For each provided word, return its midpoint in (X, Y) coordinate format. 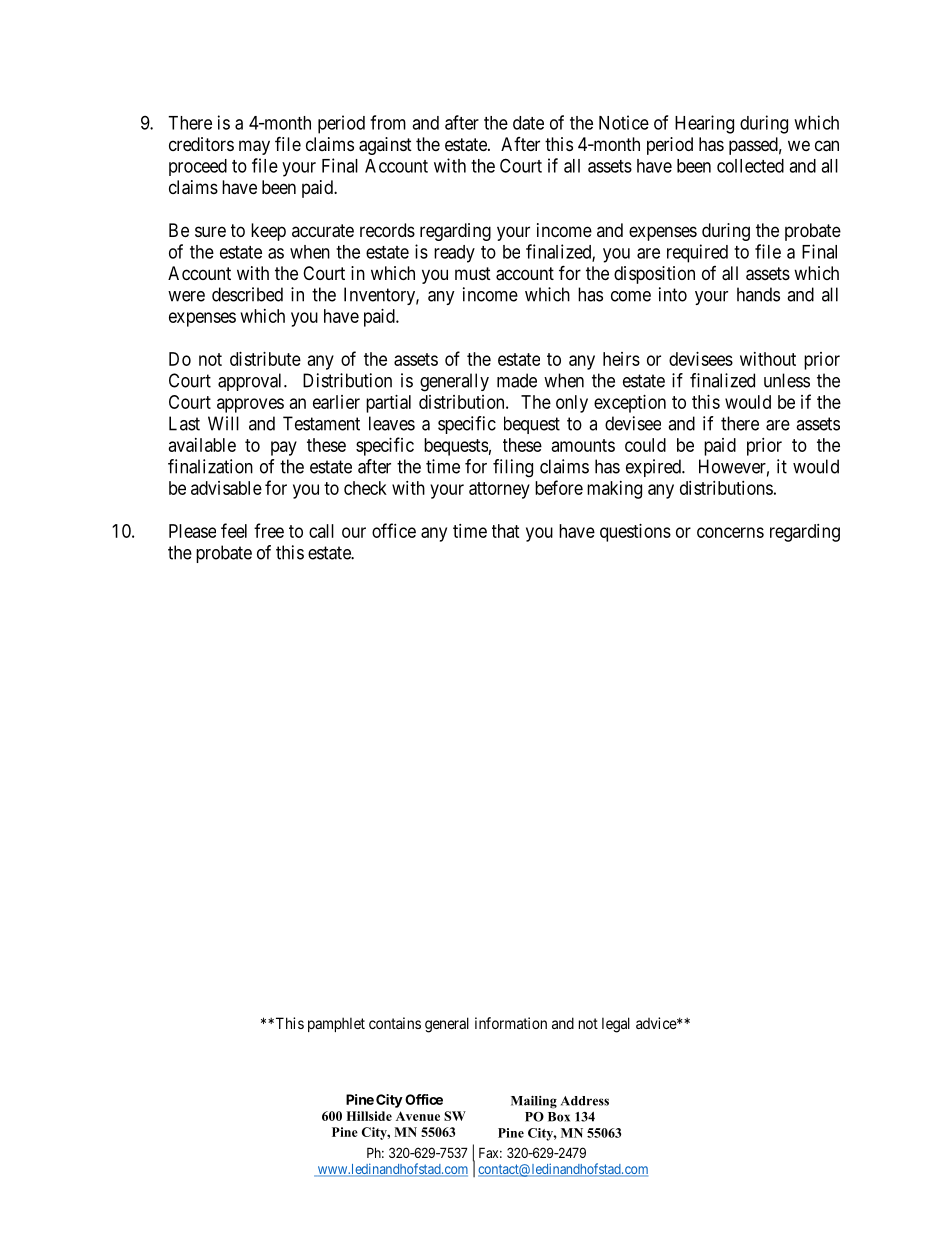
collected (750, 166)
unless (787, 380)
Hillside (369, 1116)
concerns (730, 532)
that (506, 531)
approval (251, 382)
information (511, 1023)
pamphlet (336, 1024)
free (269, 530)
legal (616, 1025)
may (254, 147)
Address (585, 1101)
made (517, 380)
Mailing (534, 1102)
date (528, 123)
